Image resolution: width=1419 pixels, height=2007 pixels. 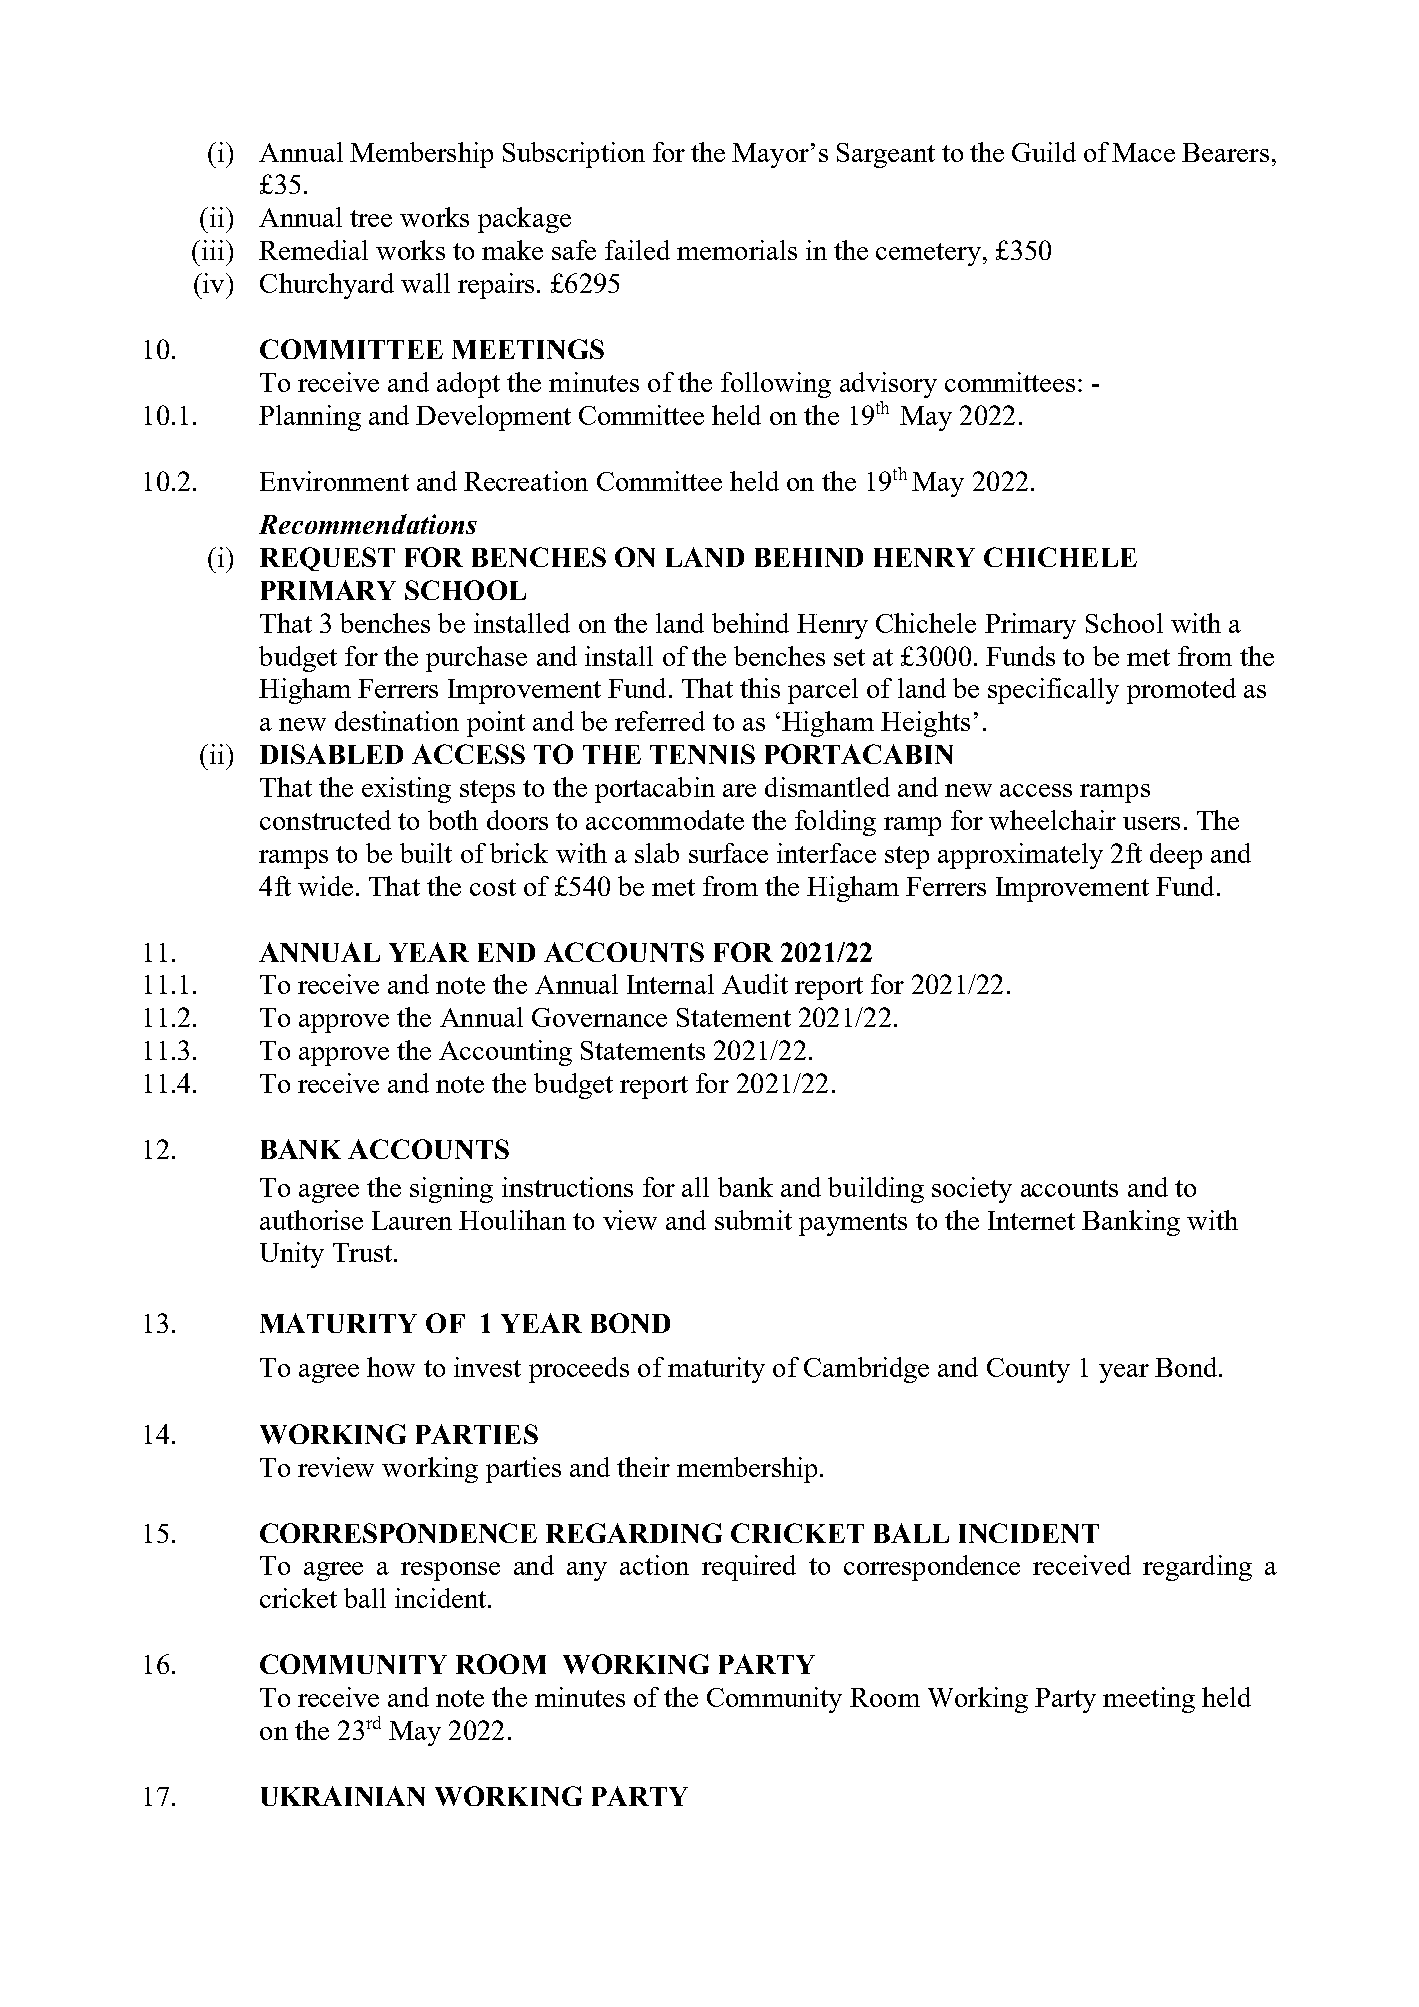 What do you see at coordinates (1028, 1370) in the screenshot?
I see `County` at bounding box center [1028, 1370].
